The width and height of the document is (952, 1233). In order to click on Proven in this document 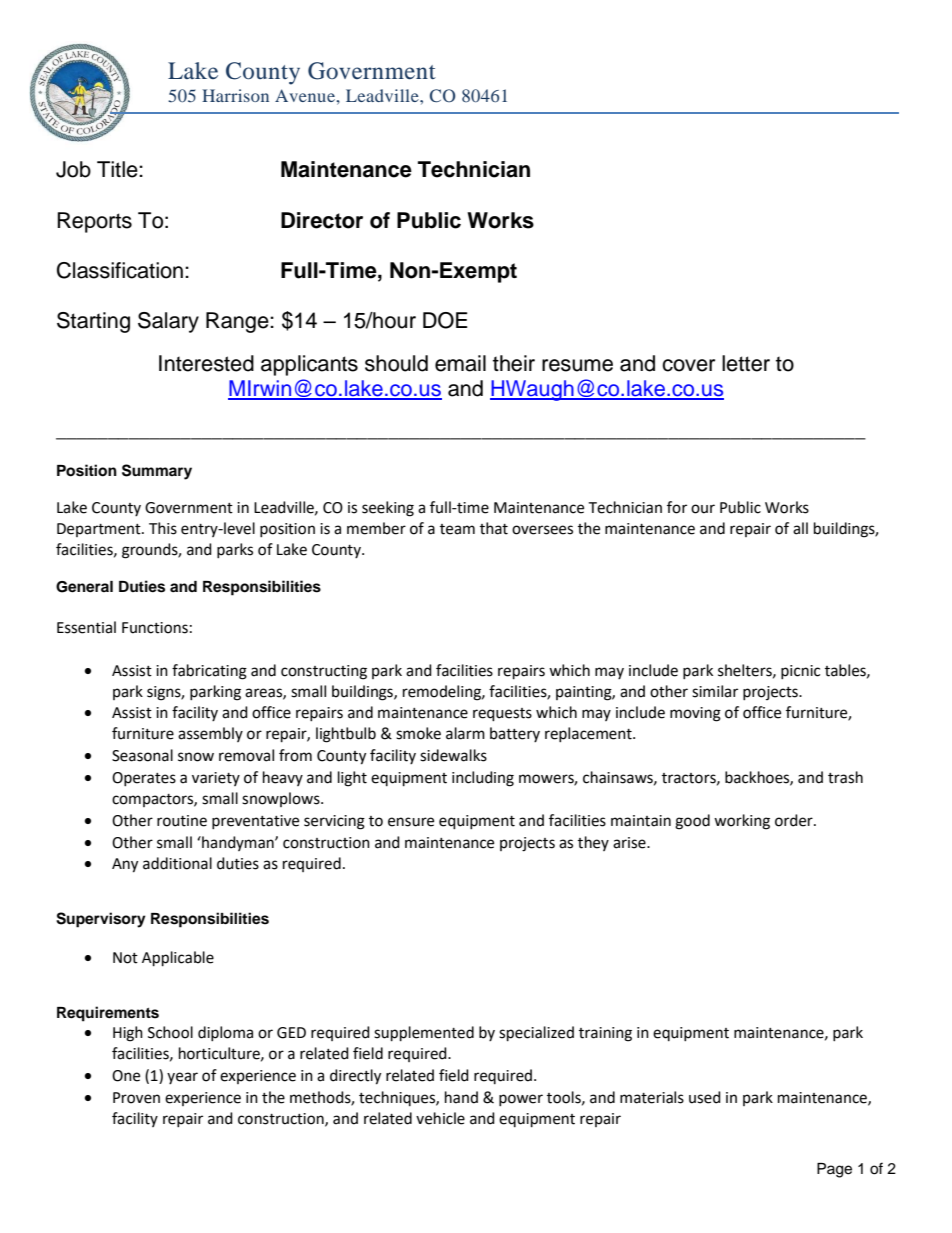, I will do `click(136, 1098)`.
